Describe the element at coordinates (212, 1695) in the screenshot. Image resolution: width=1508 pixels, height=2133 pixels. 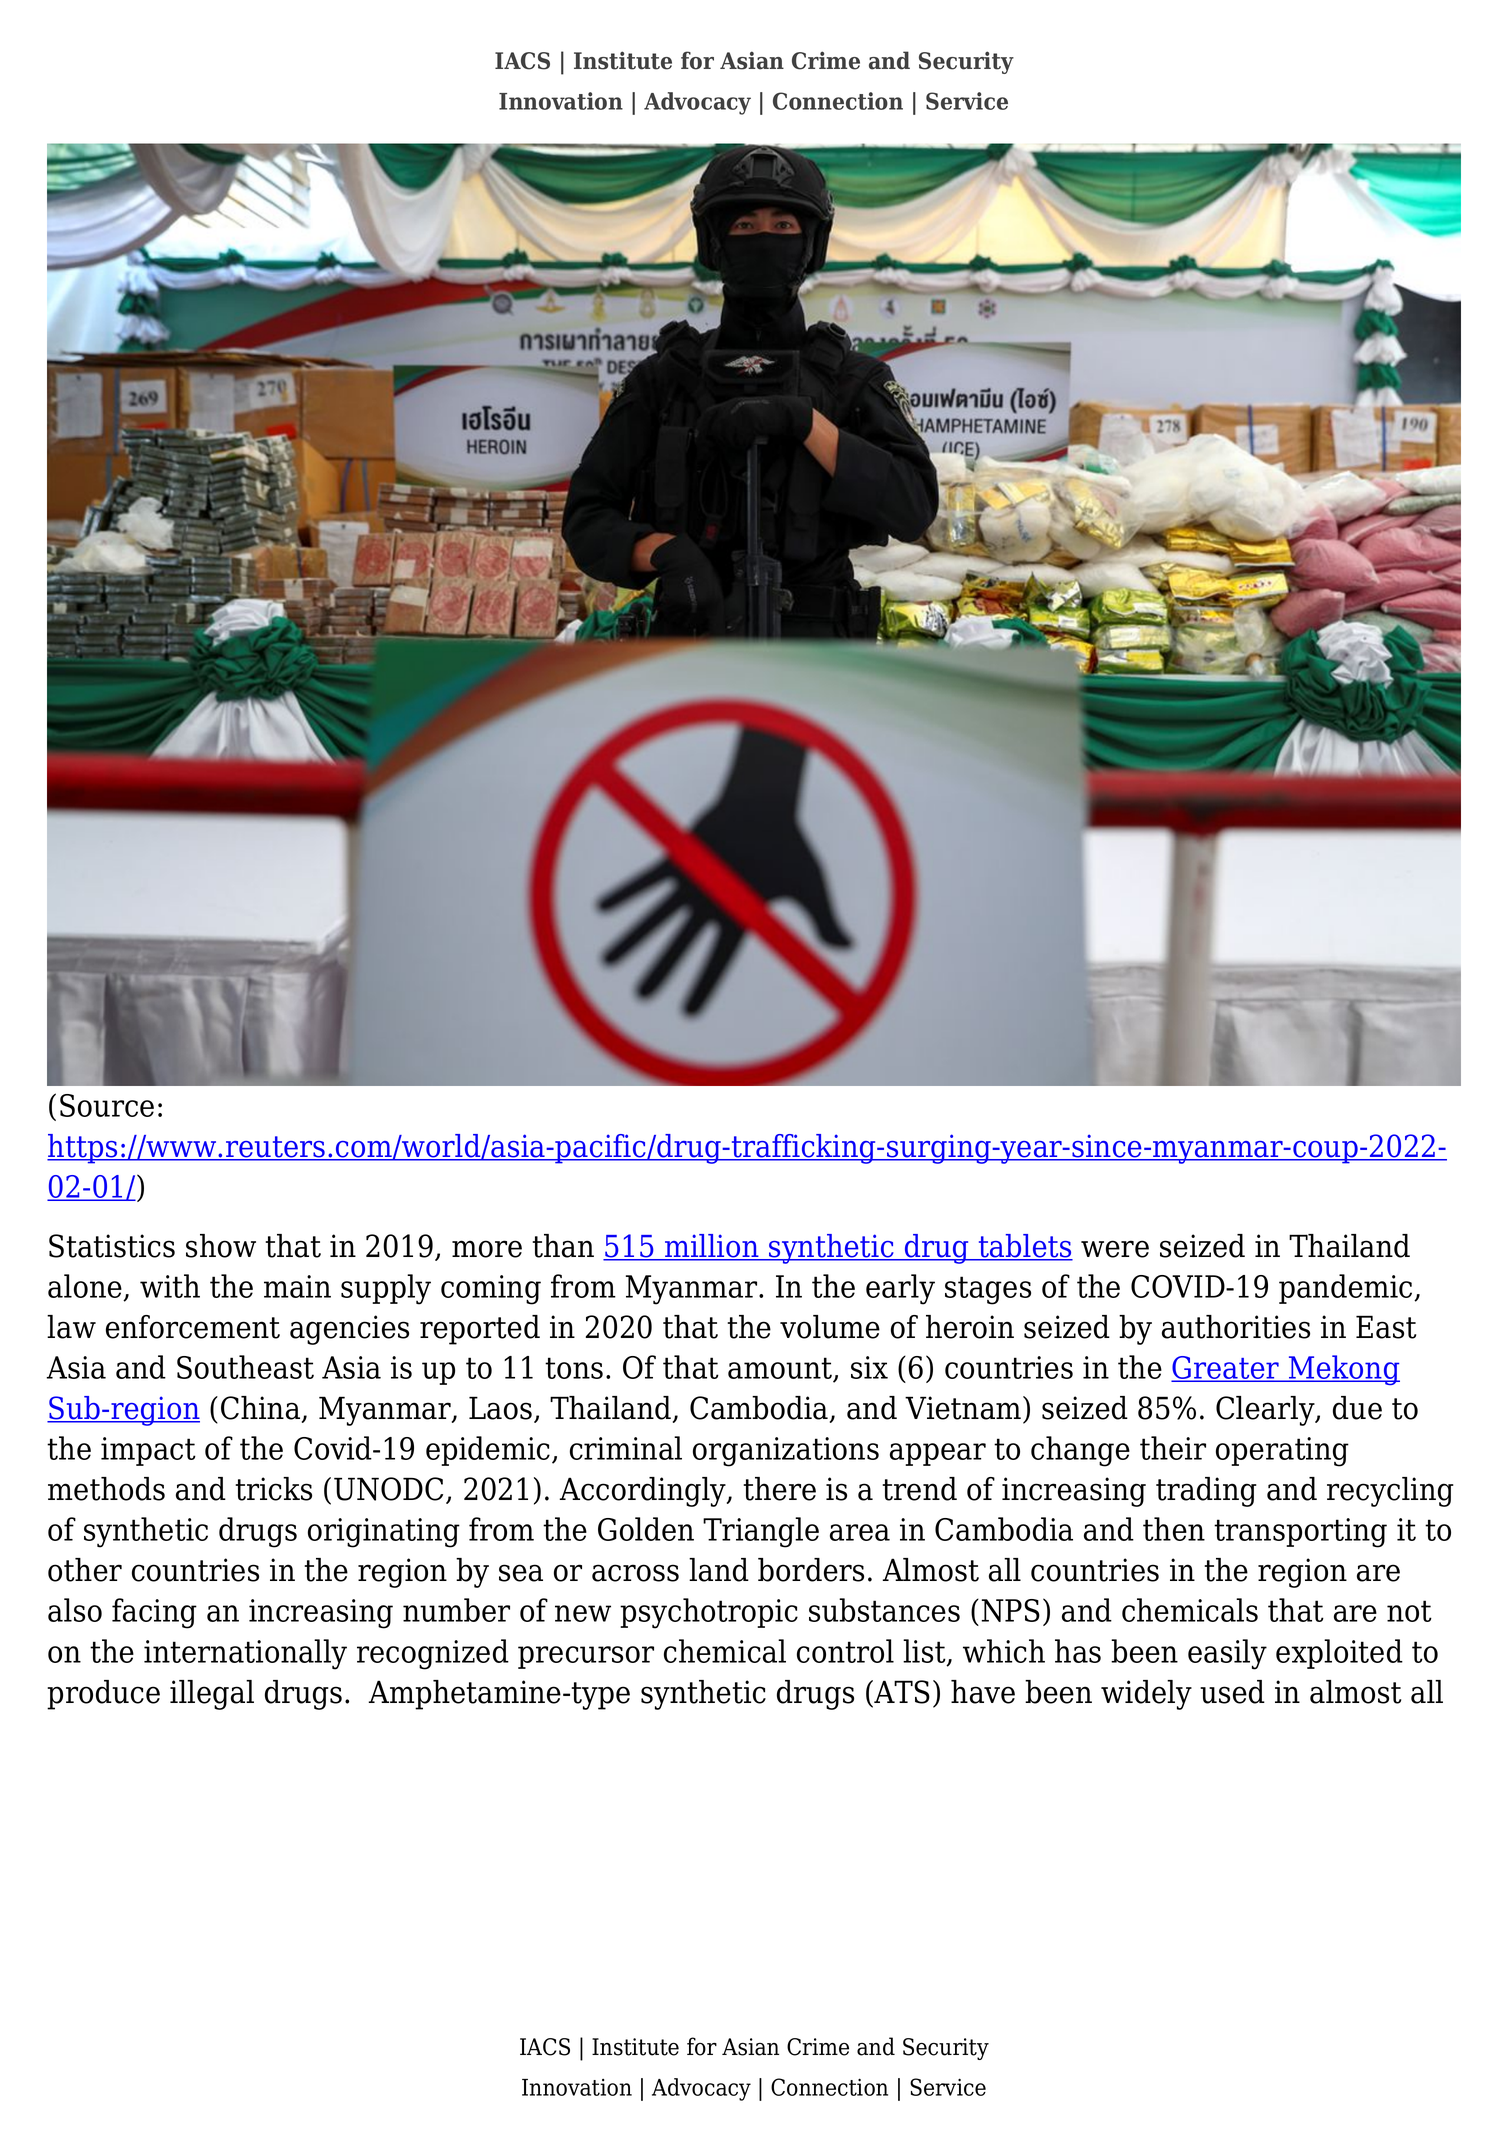
I see `illegal` at that location.
